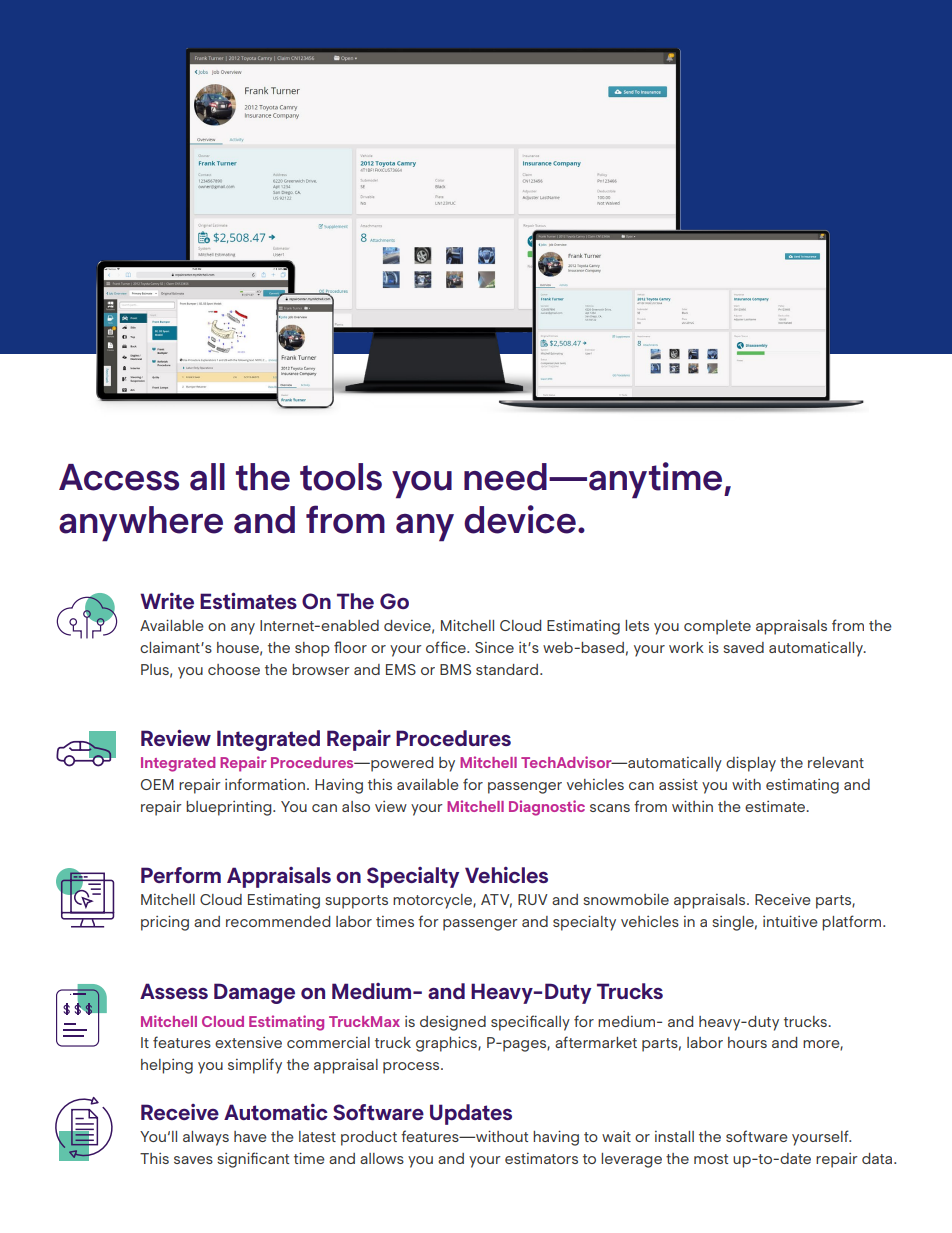 The image size is (952, 1233). Describe the element at coordinates (530, 1023) in the screenshot. I see `specifically` at that location.
